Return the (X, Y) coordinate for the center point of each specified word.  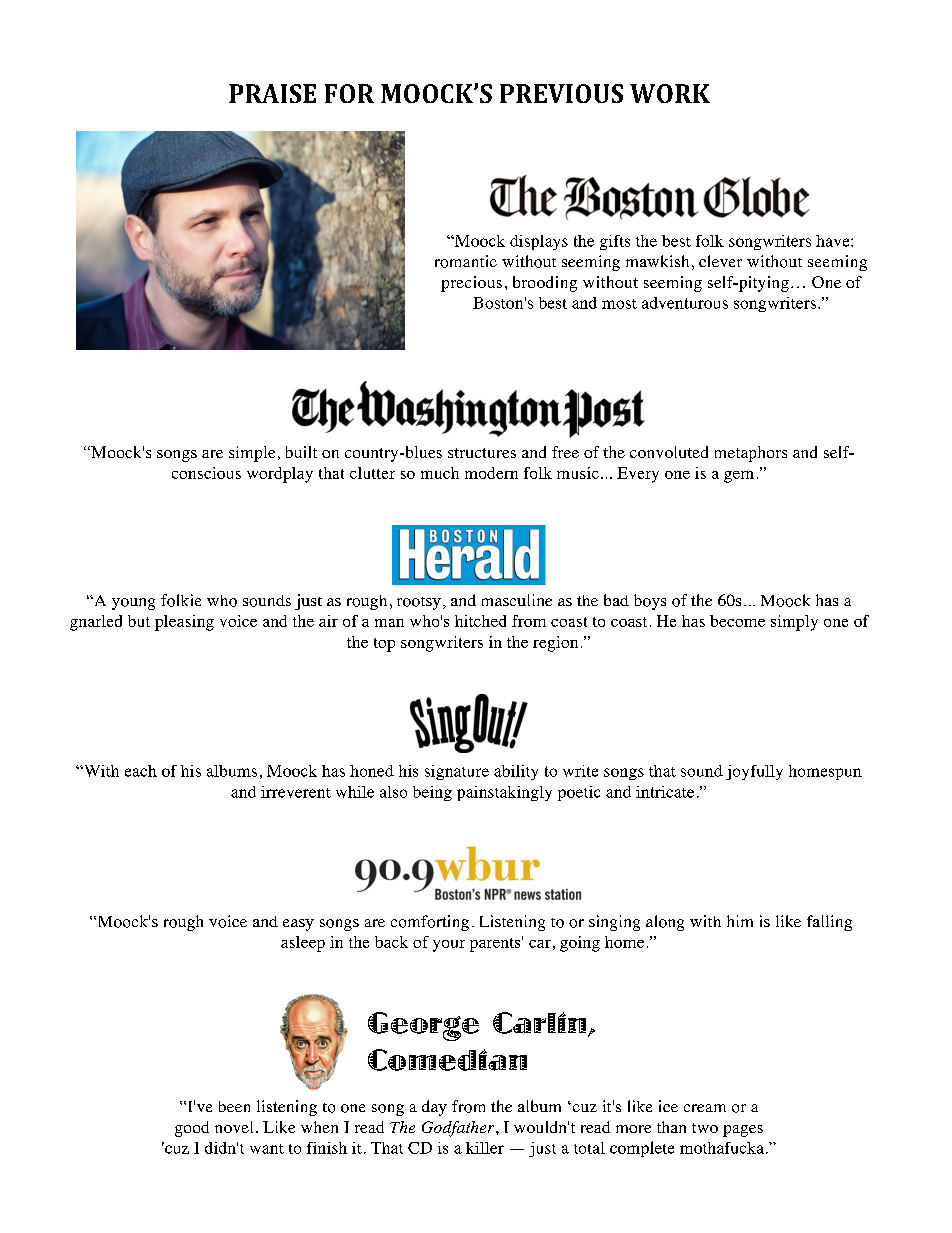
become (737, 621)
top (384, 645)
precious (471, 284)
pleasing (184, 623)
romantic (466, 261)
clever (720, 261)
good (192, 1129)
